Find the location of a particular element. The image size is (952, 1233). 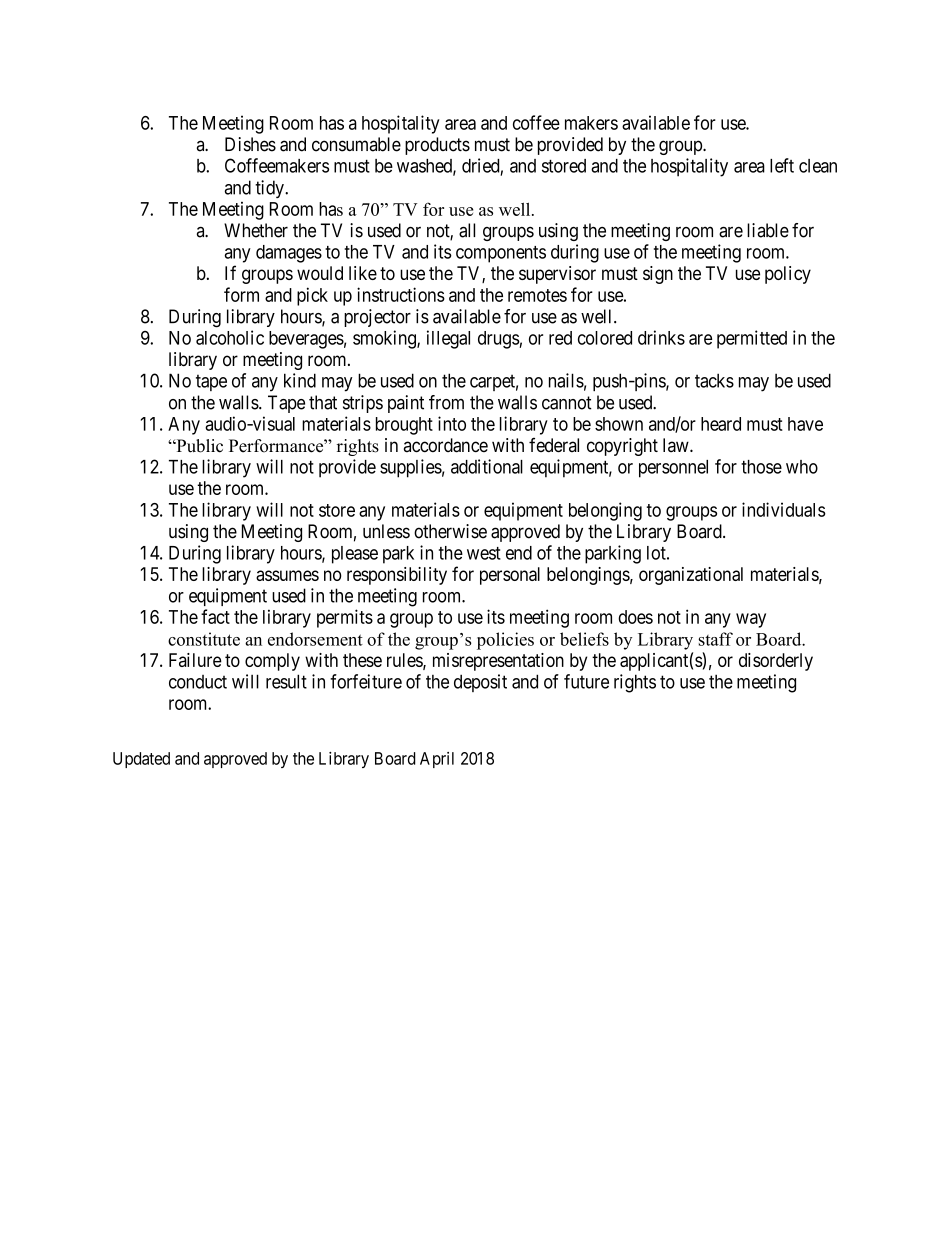

fact is located at coordinates (215, 616).
